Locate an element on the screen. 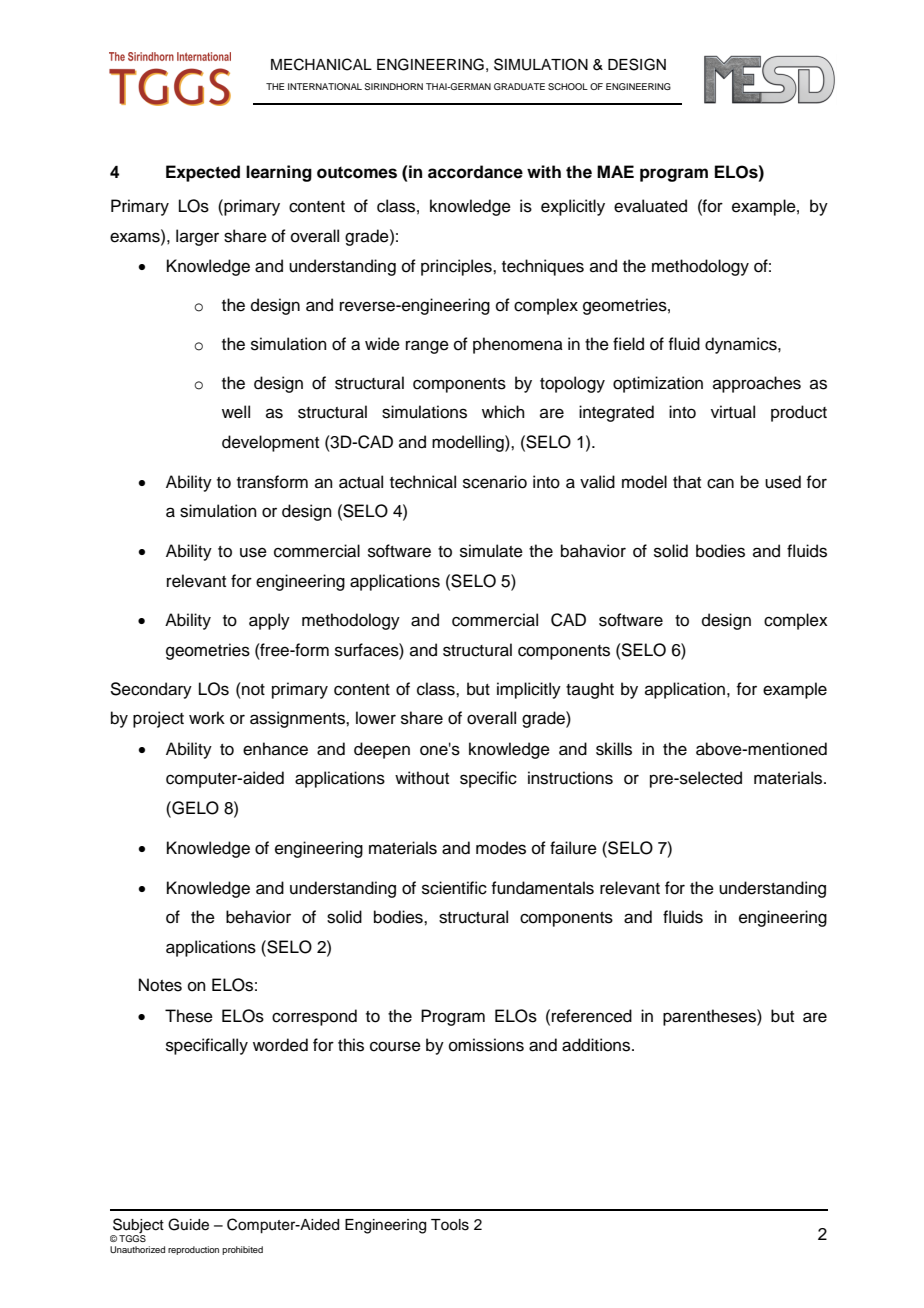 This screenshot has width=924, height=1308. Guide is located at coordinates (188, 1224).
